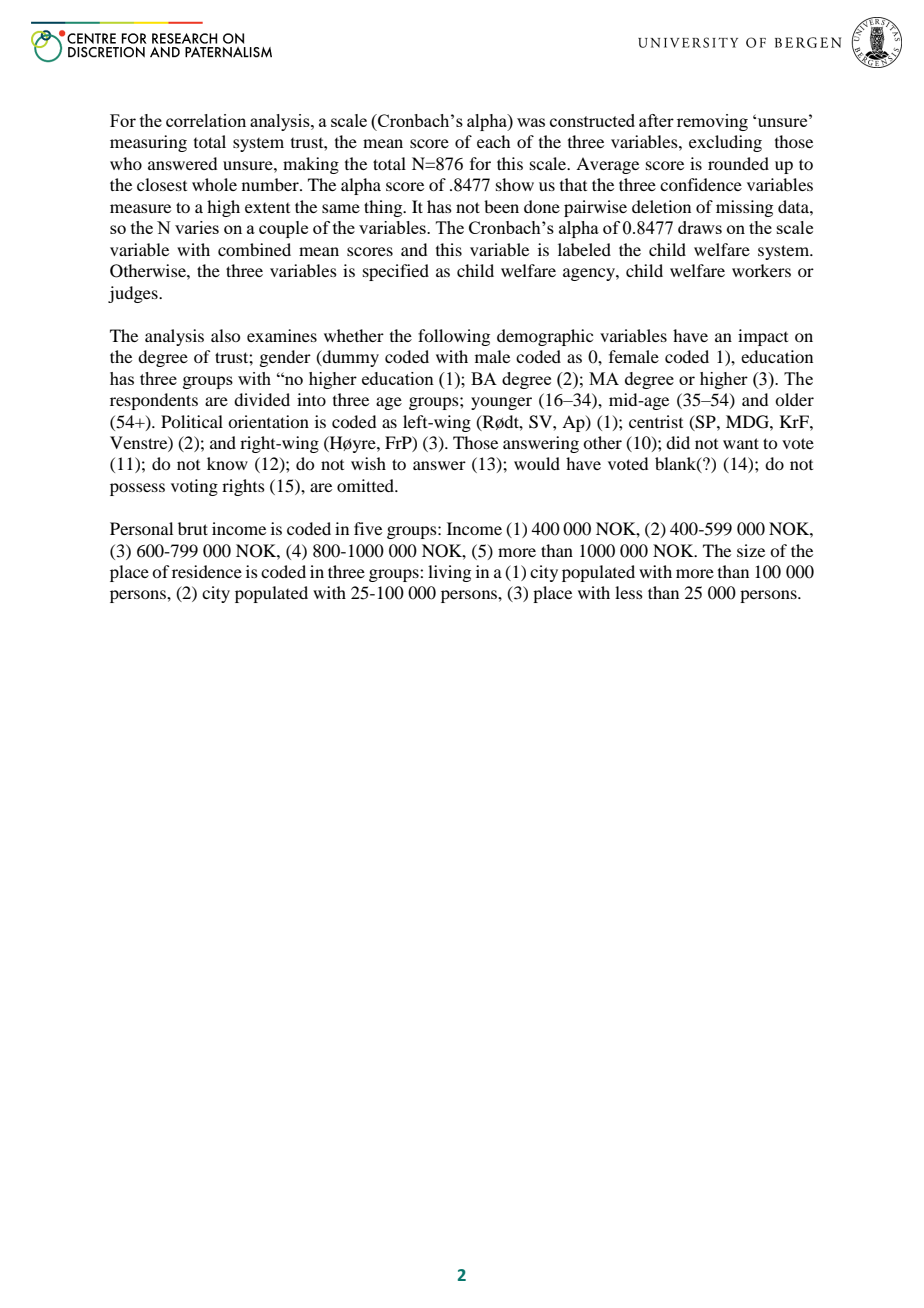 This screenshot has height=1308, width=924. Describe the element at coordinates (741, 443) in the screenshot. I see `want` at that location.
